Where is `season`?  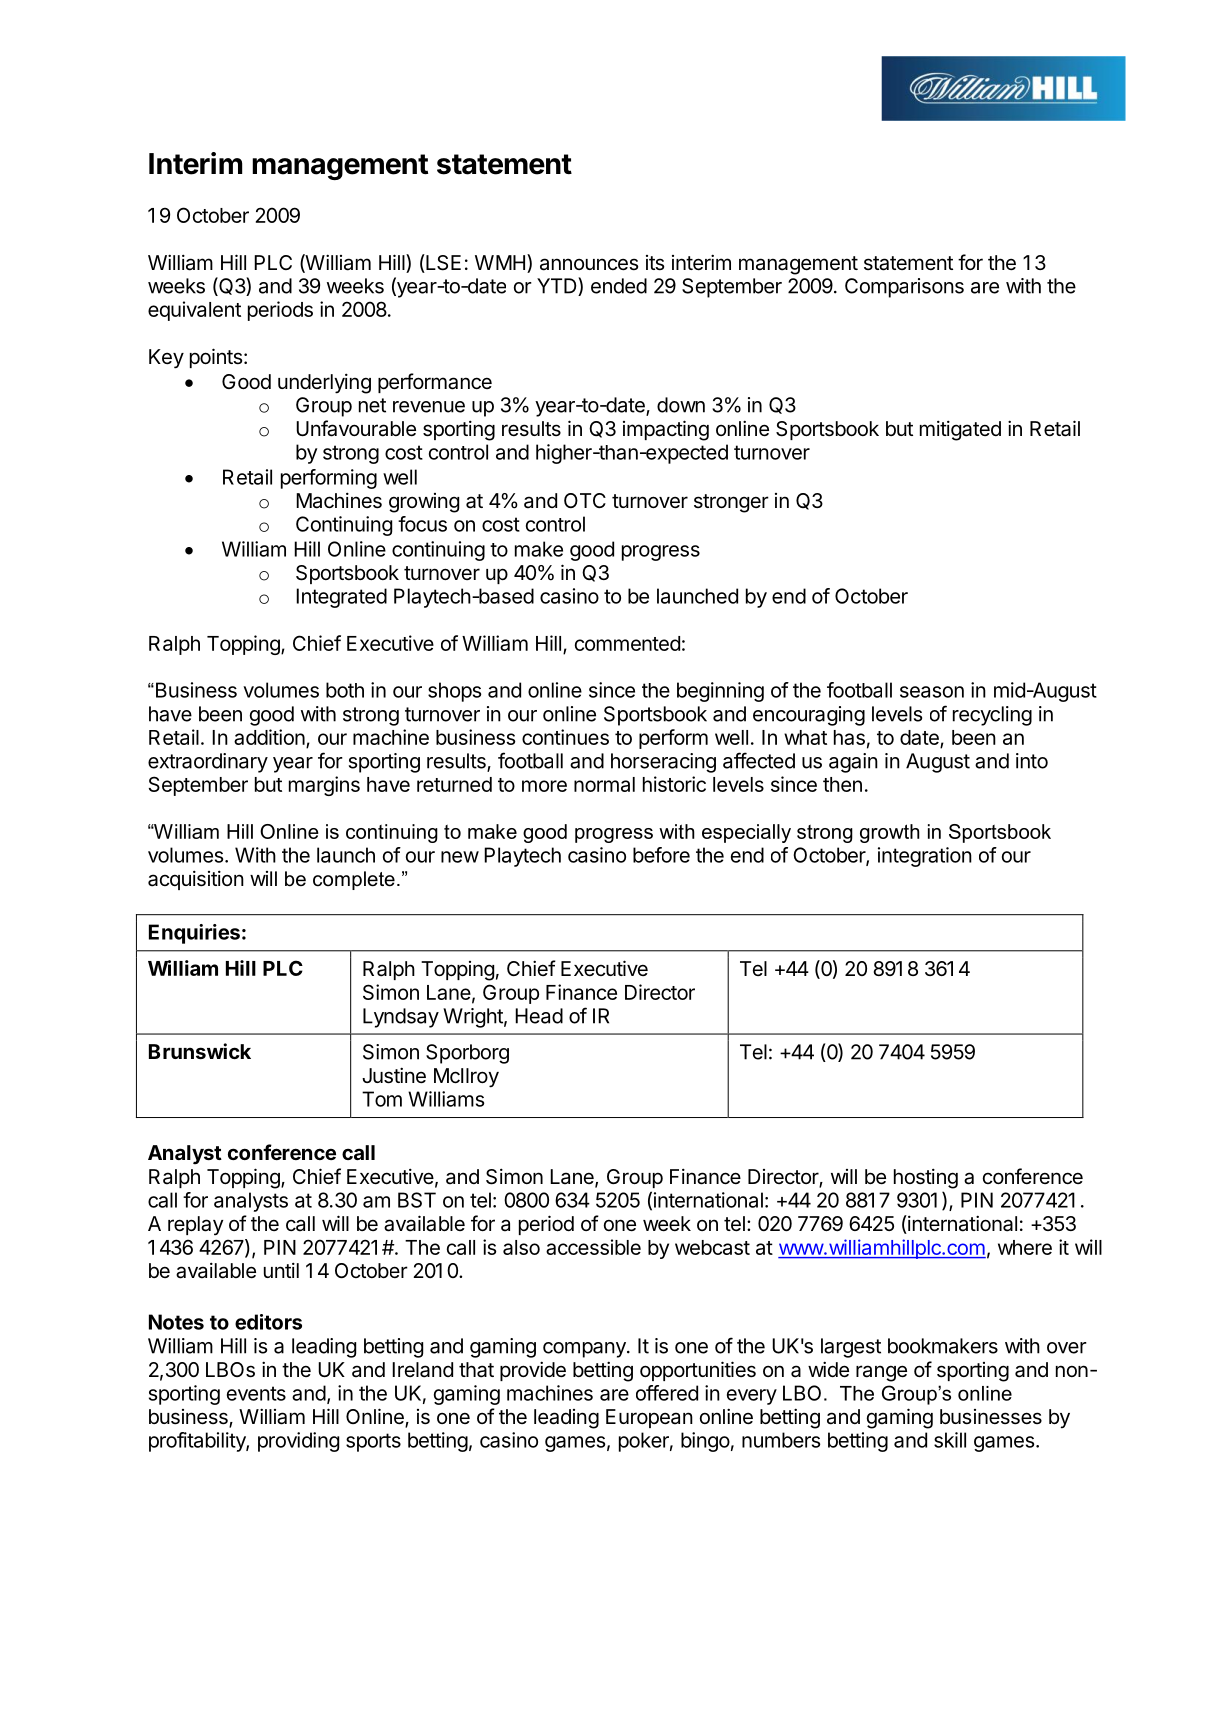 season is located at coordinates (932, 692).
